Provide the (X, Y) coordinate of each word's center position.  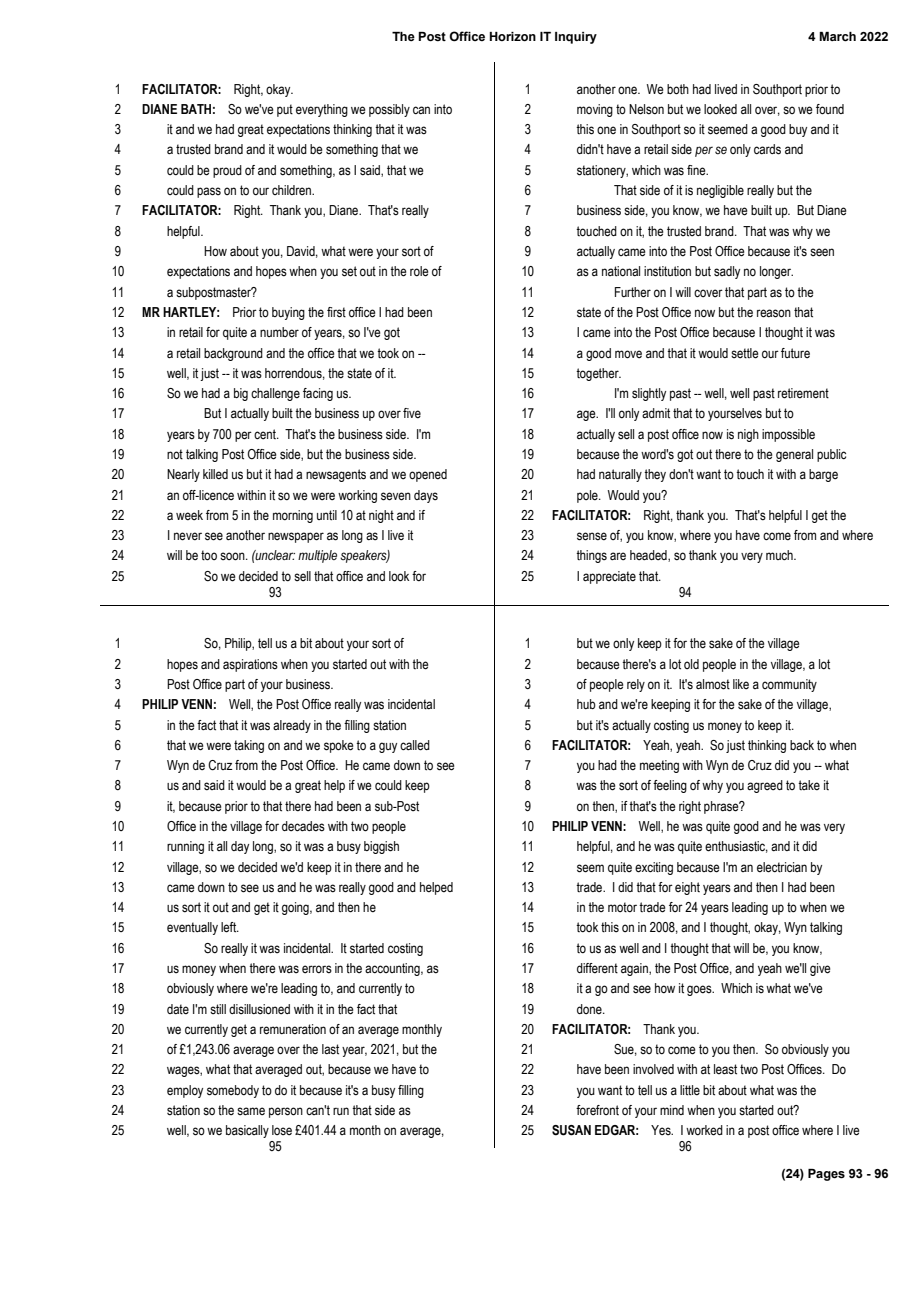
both (678, 89)
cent (266, 434)
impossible (788, 435)
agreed (765, 786)
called (415, 745)
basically (247, 1131)
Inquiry (576, 38)
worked (704, 1130)
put (285, 110)
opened (428, 475)
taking (249, 746)
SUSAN (571, 1130)
